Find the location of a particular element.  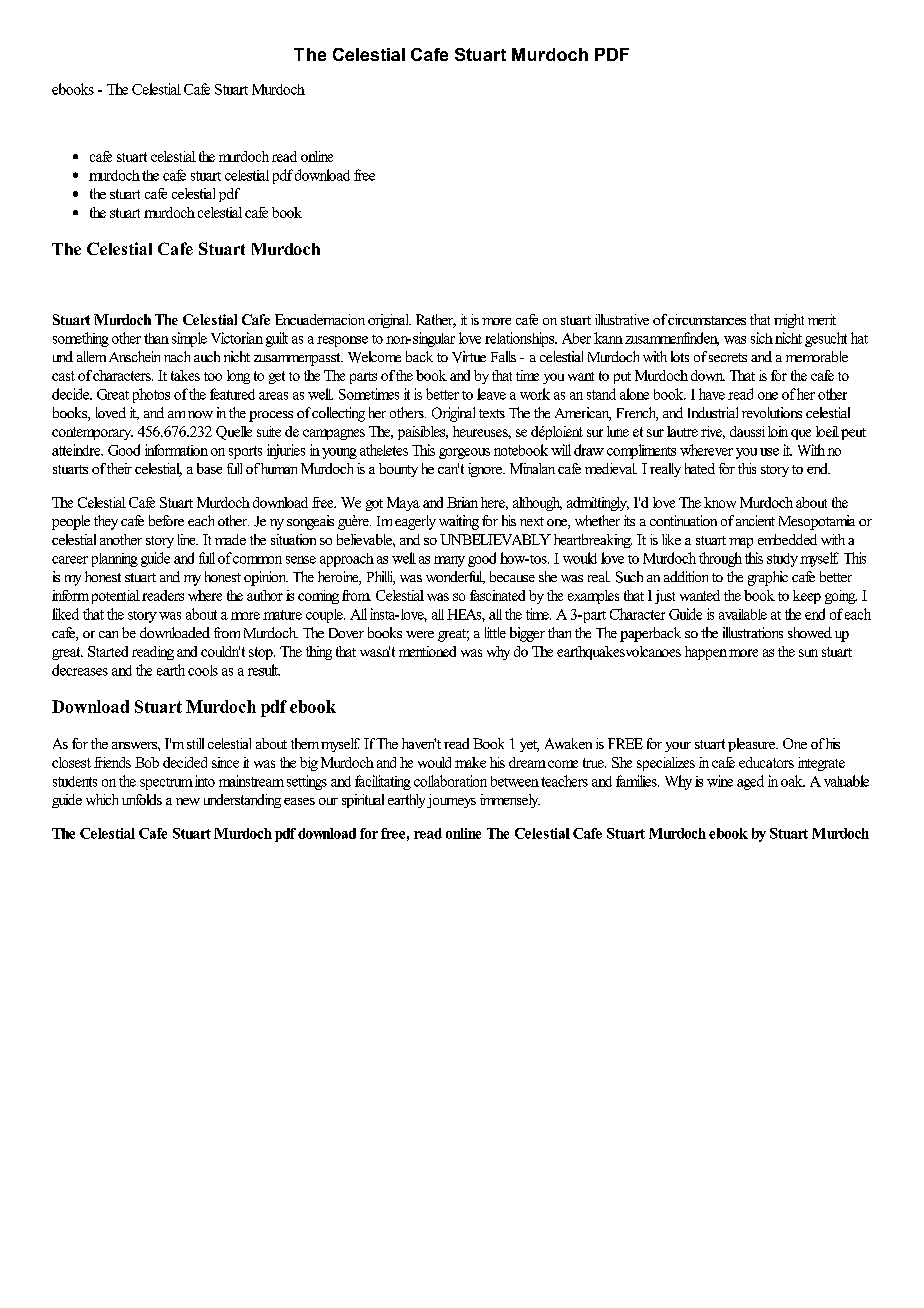

information is located at coordinates (176, 450).
